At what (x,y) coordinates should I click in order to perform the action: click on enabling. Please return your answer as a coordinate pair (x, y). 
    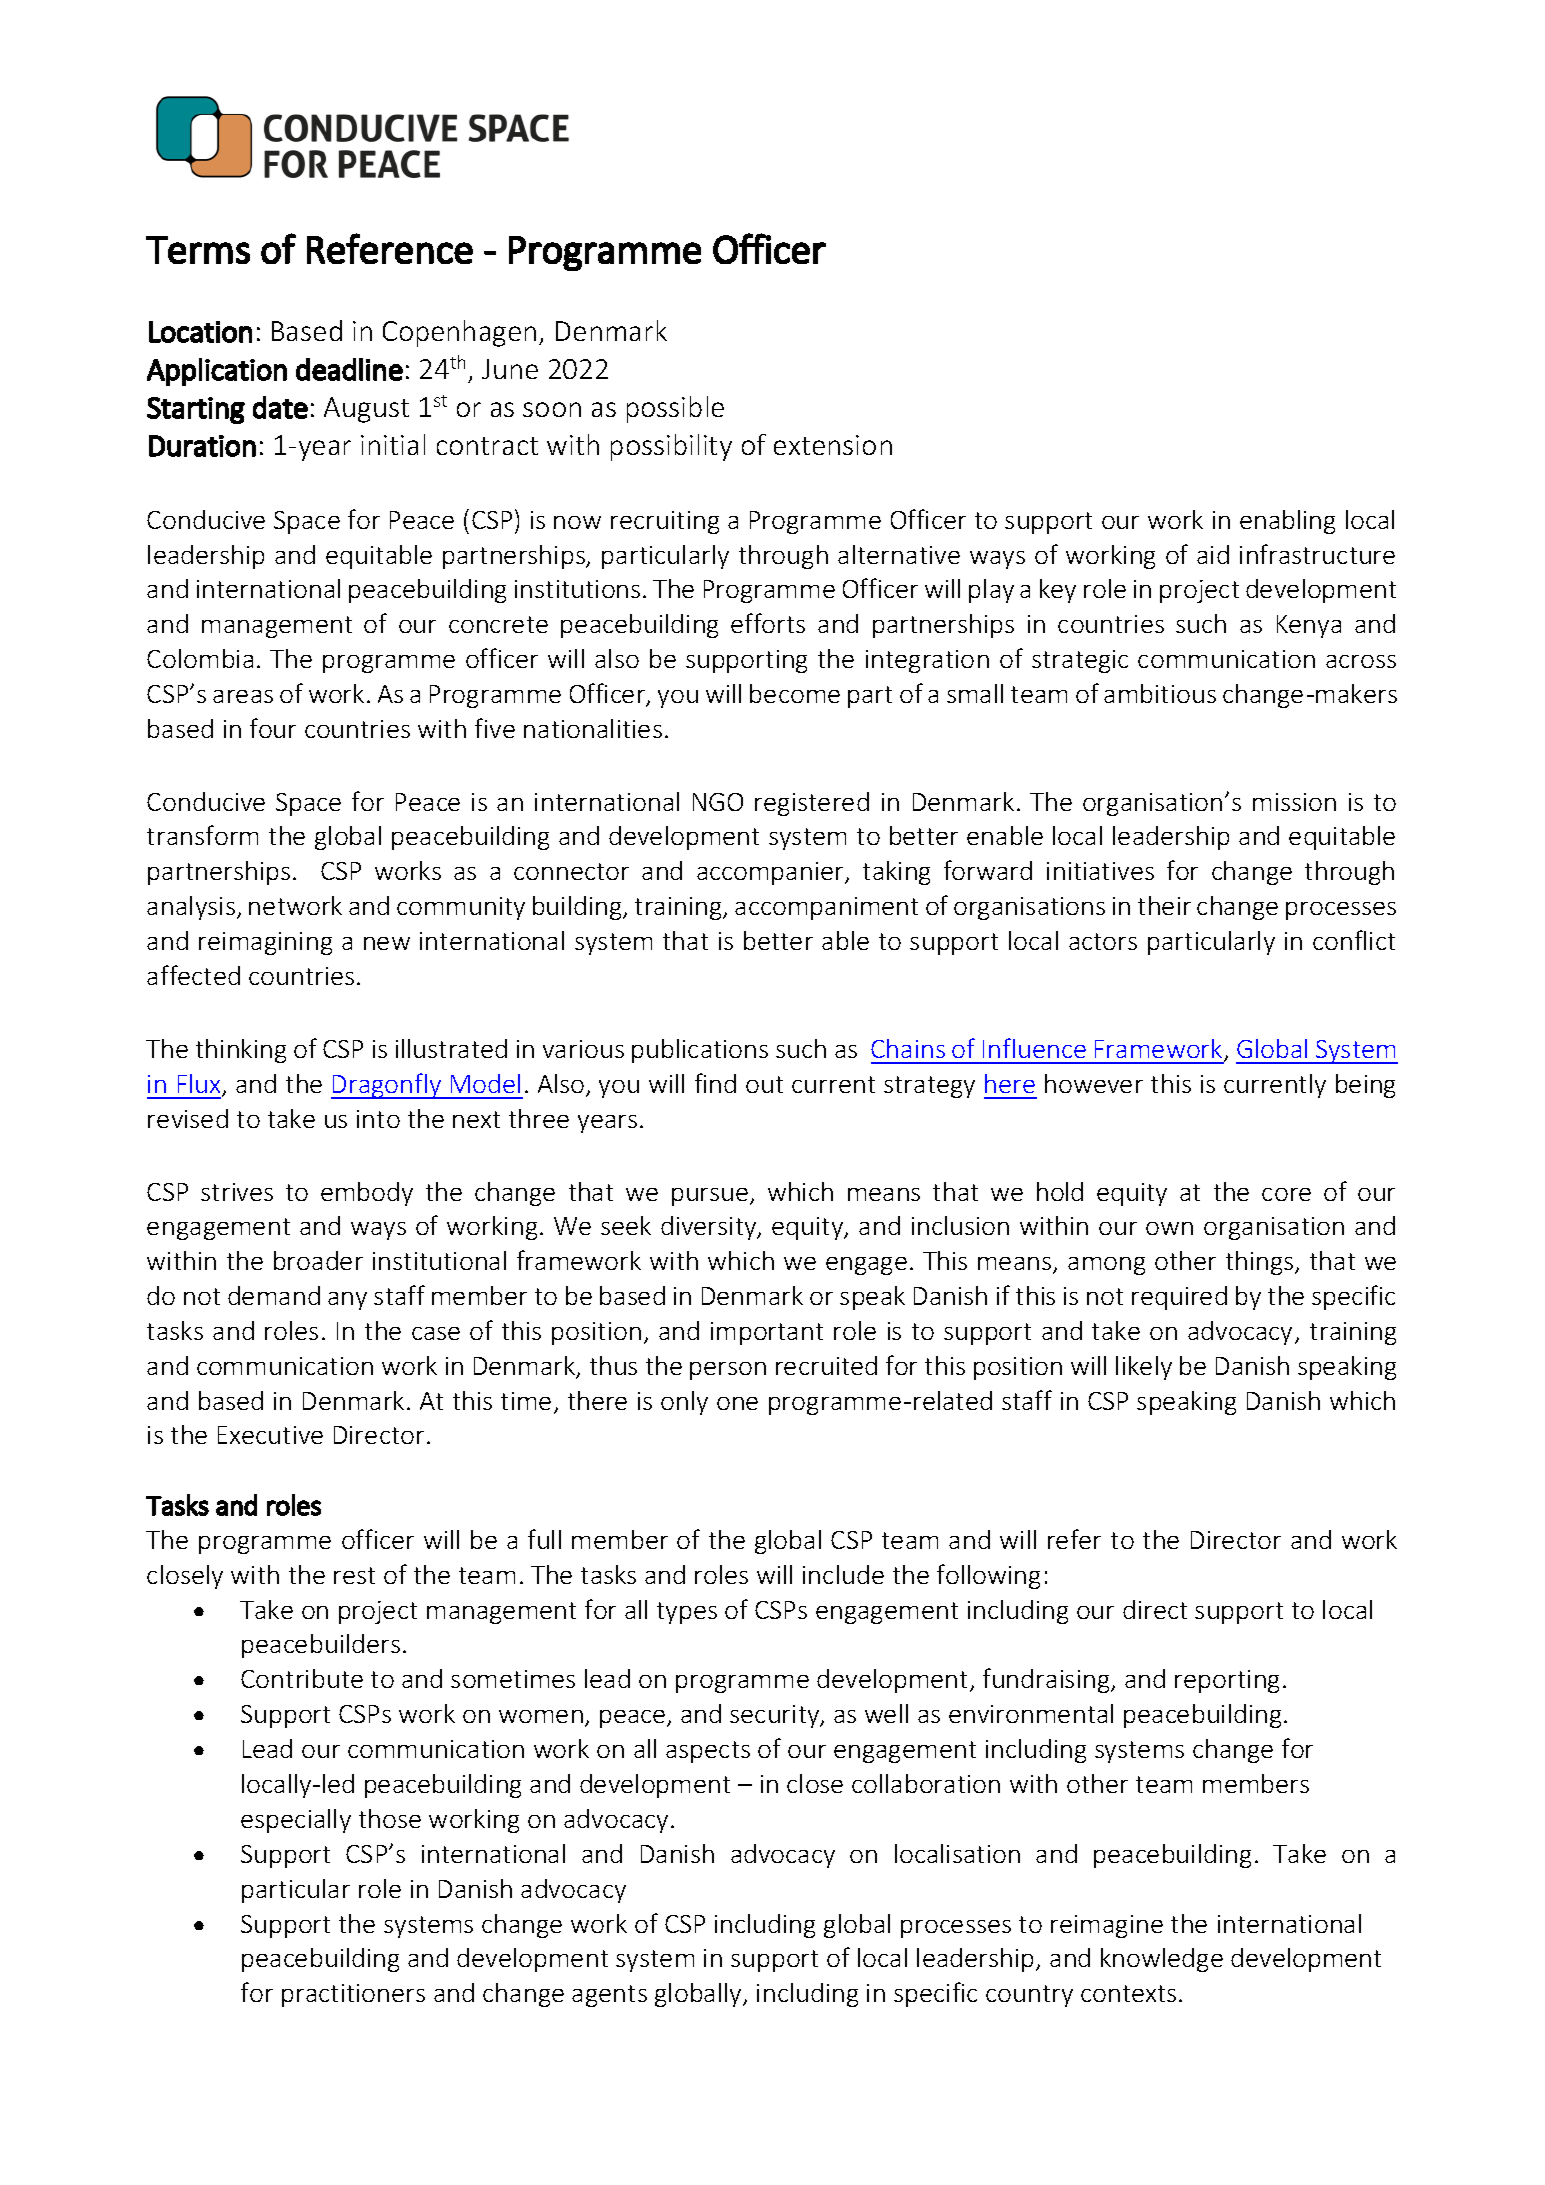
    Looking at the image, I should click on (1287, 522).
